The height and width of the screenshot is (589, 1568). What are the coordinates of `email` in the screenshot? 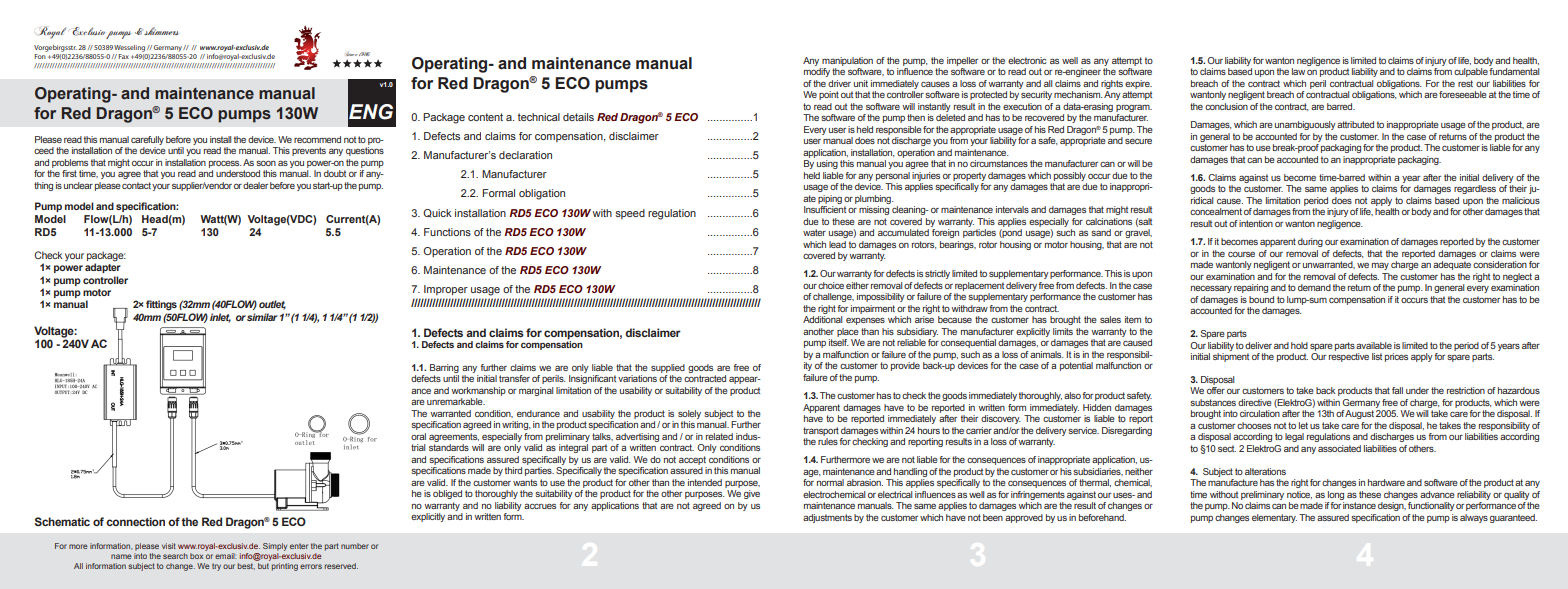 It's located at (225, 556).
